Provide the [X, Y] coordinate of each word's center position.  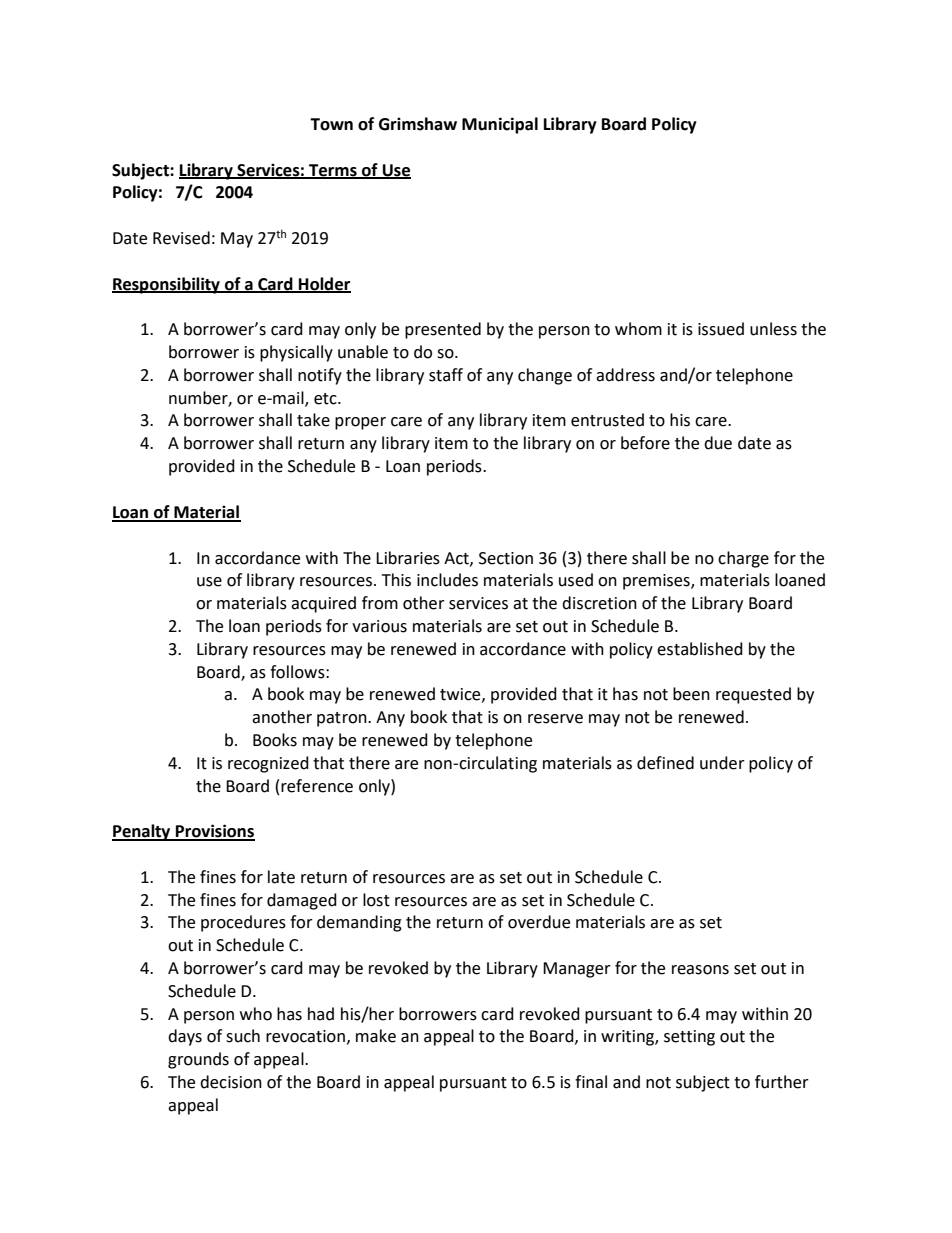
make [376, 1036]
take [313, 420]
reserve [555, 719]
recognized [268, 764]
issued [721, 329]
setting [689, 1038]
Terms [333, 171]
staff [446, 375]
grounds [198, 1060]
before [645, 443]
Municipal [500, 125]
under [722, 763]
